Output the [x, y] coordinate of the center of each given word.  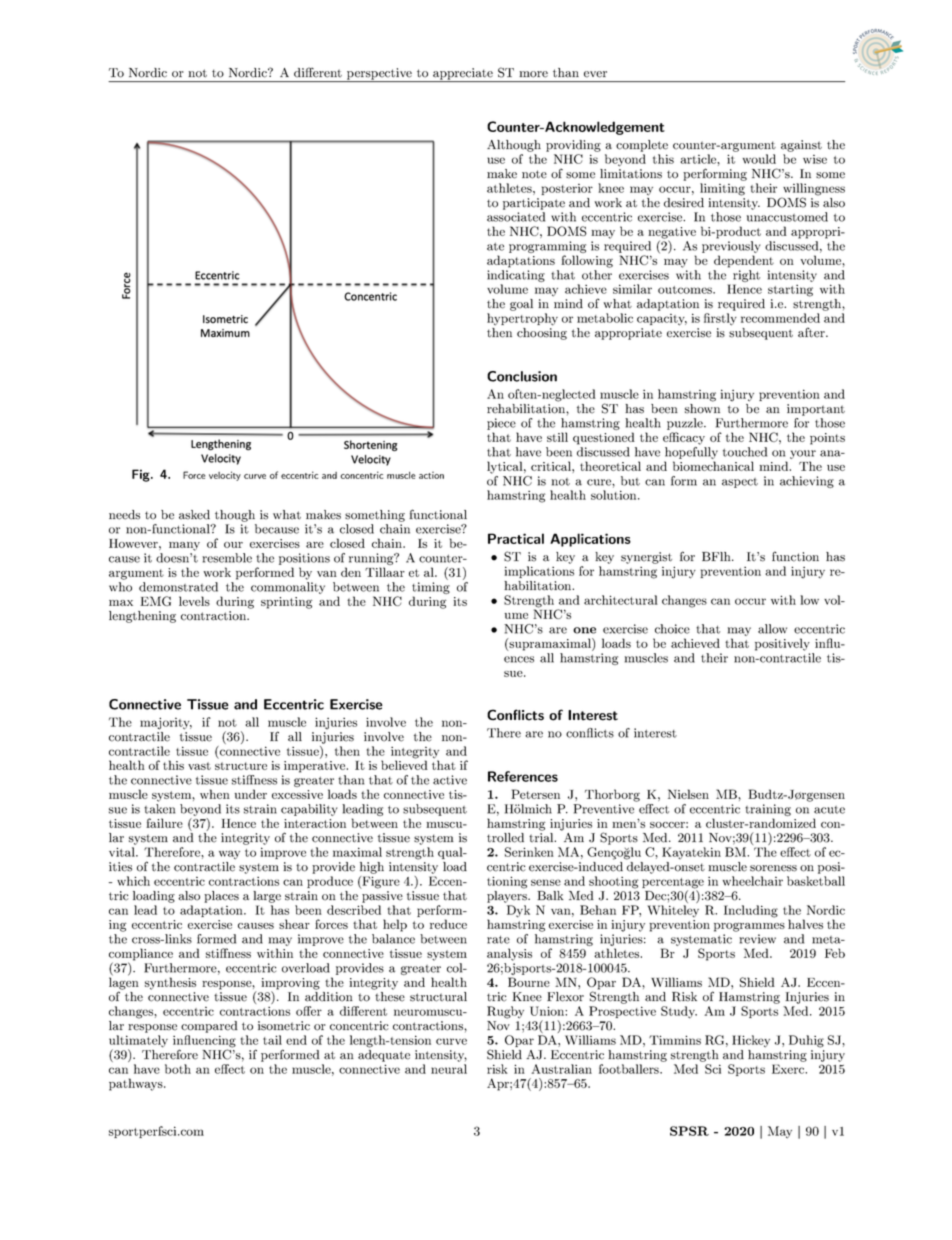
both [178, 1069]
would [759, 159]
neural [449, 1069]
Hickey [751, 1041]
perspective [379, 75]
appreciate [463, 75]
